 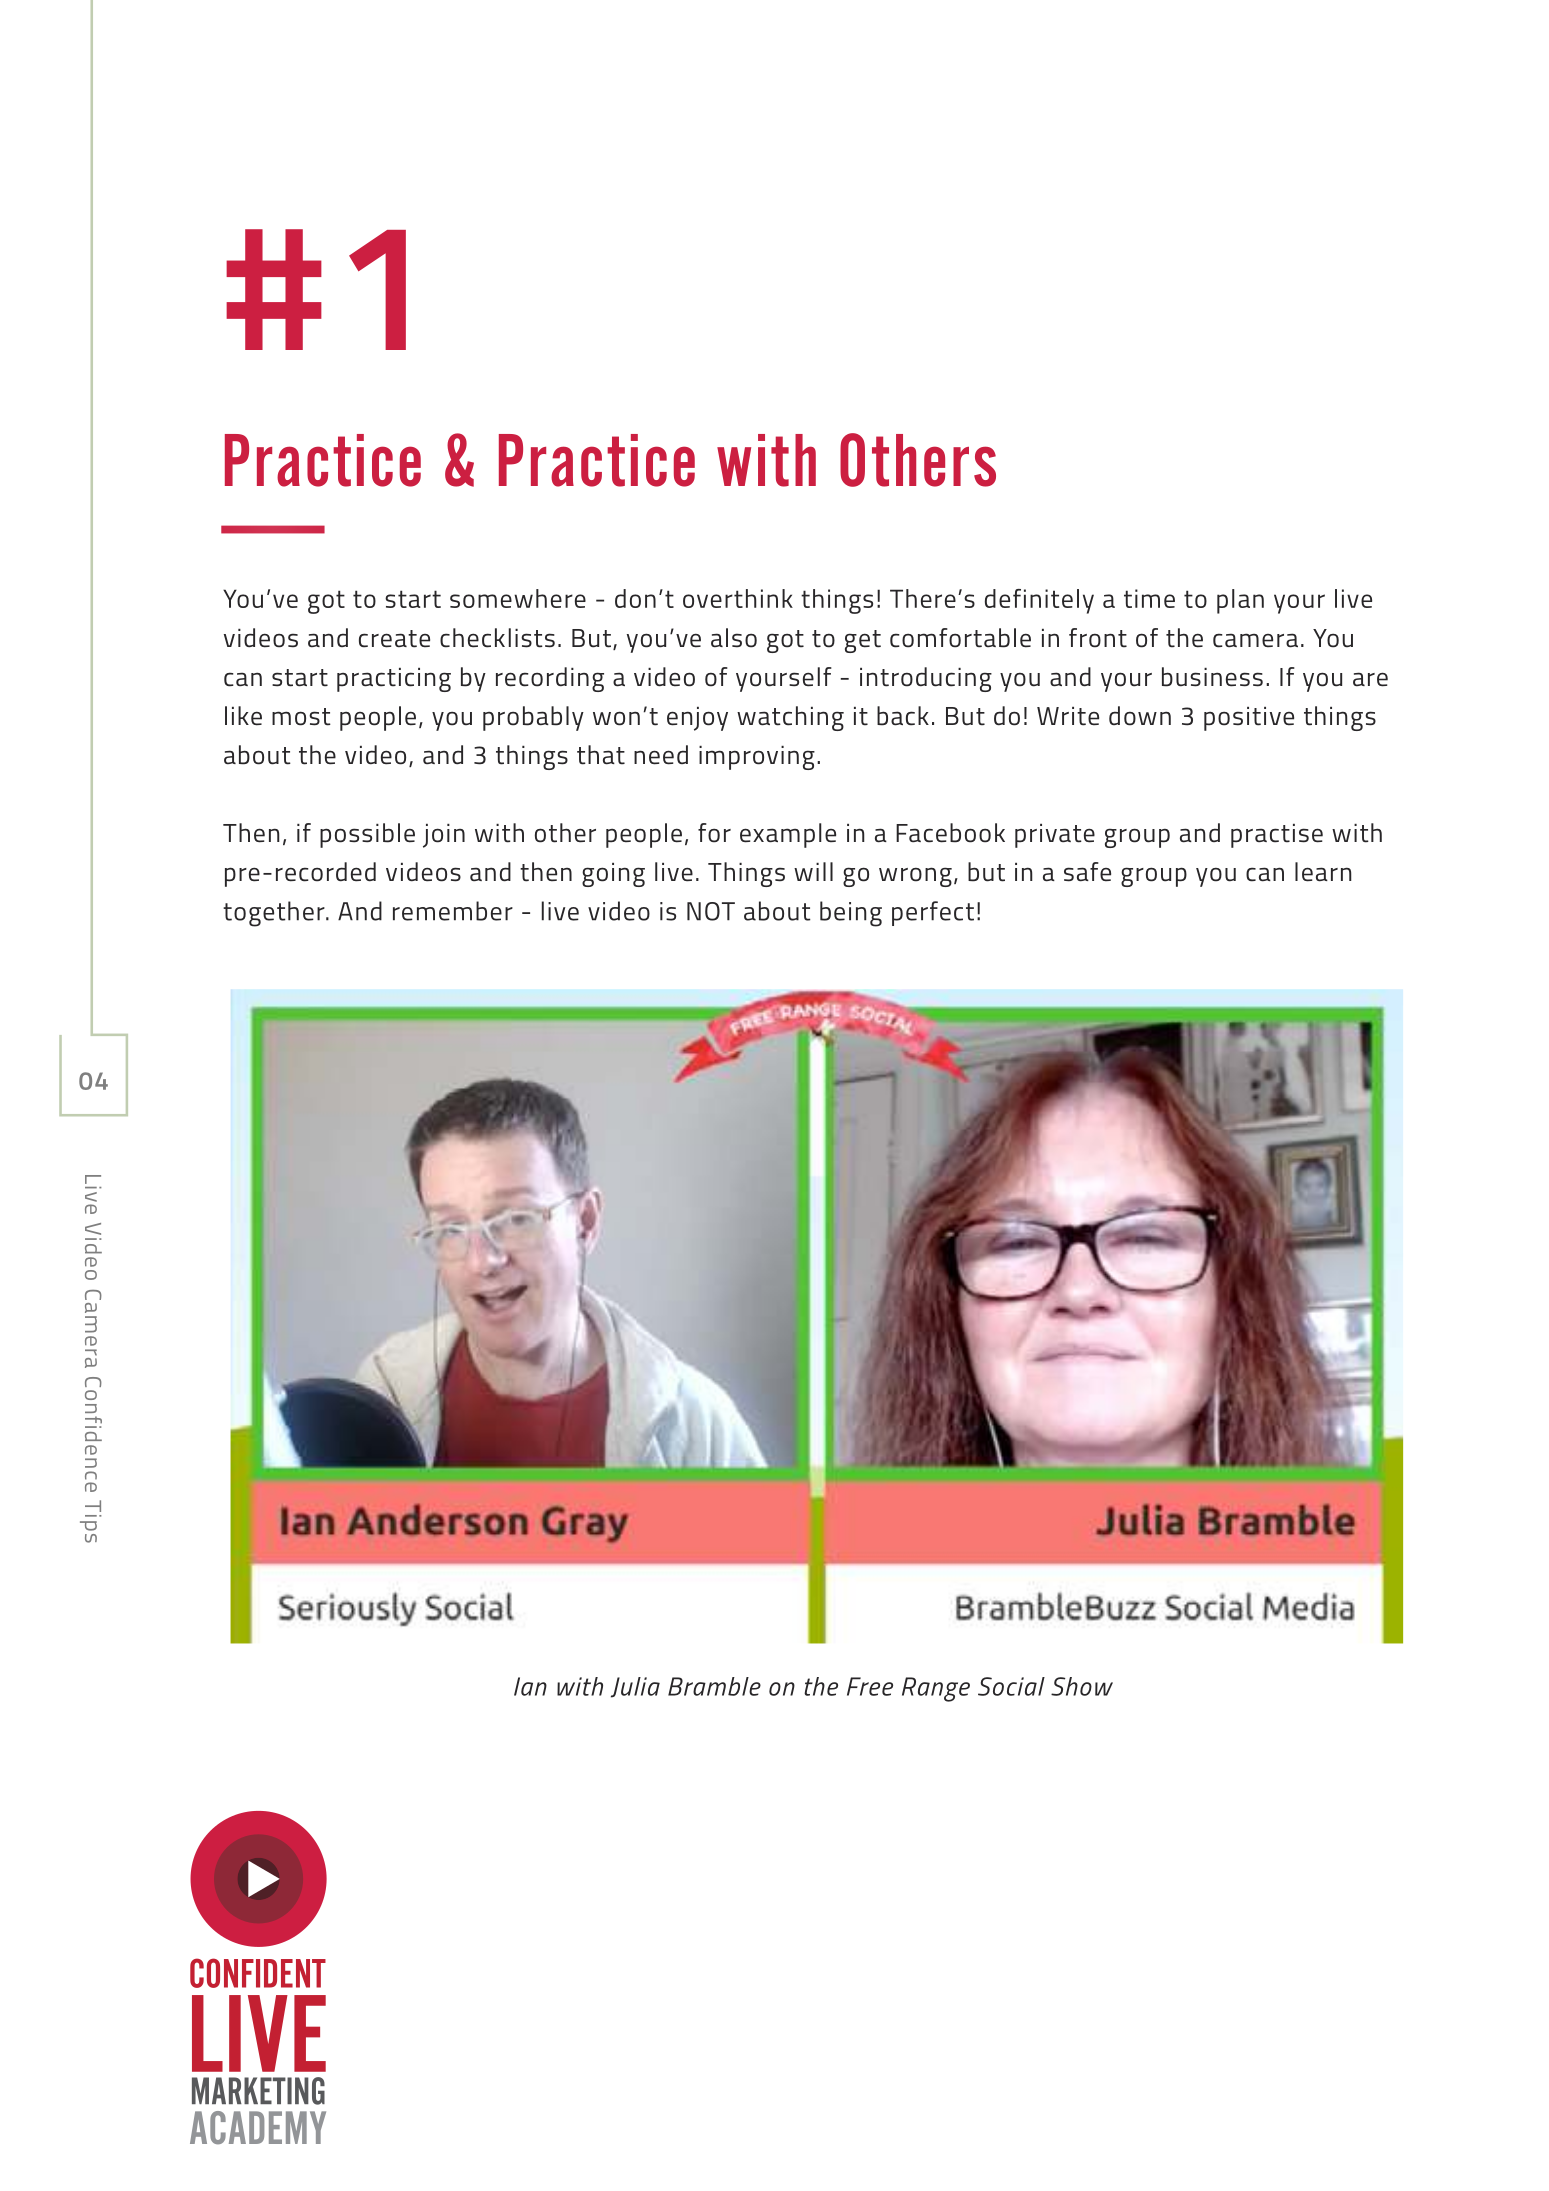 What do you see at coordinates (258, 2091) in the screenshot?
I see `MARKETING` at bounding box center [258, 2091].
